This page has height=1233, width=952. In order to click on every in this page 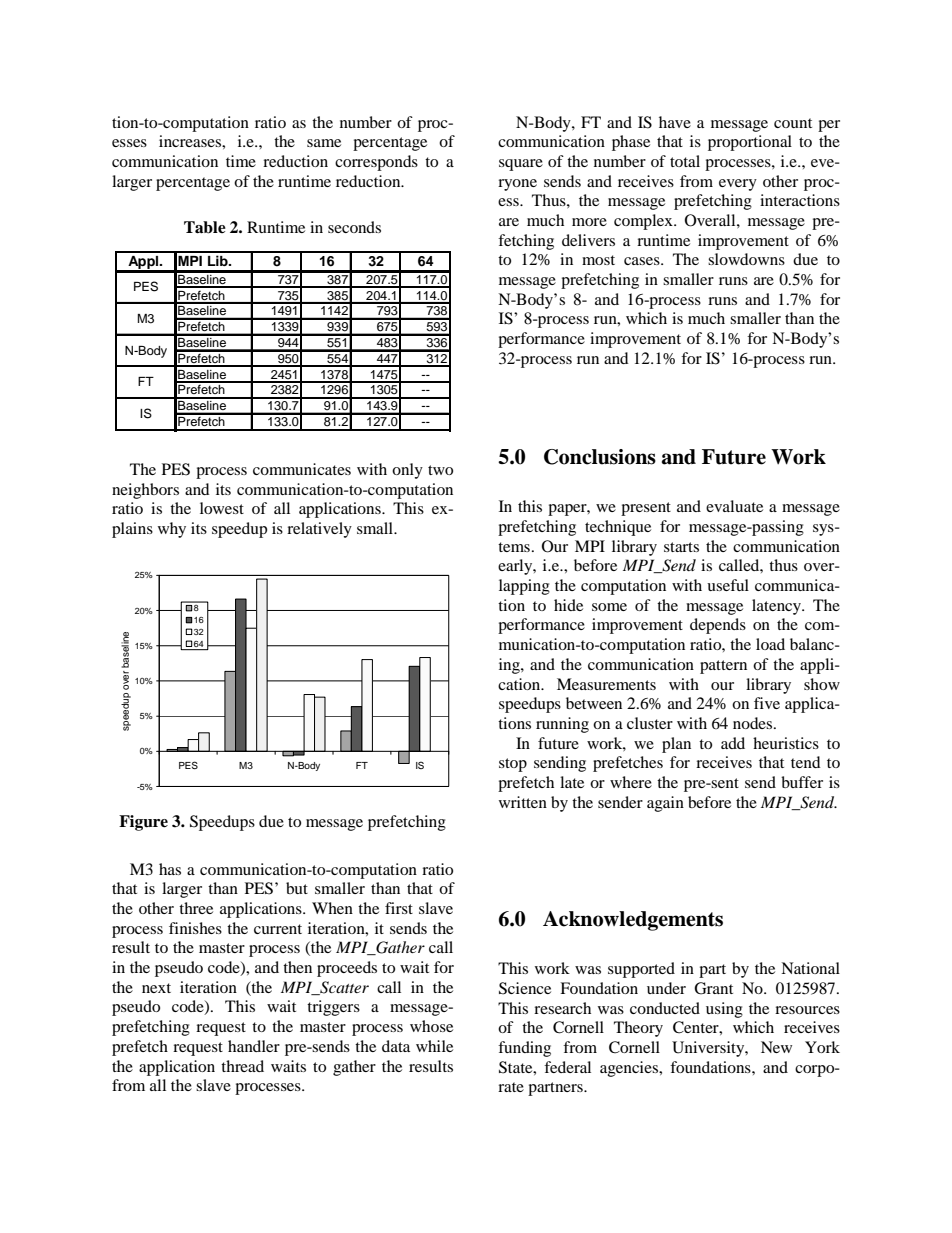, I will do `click(738, 185)`.
